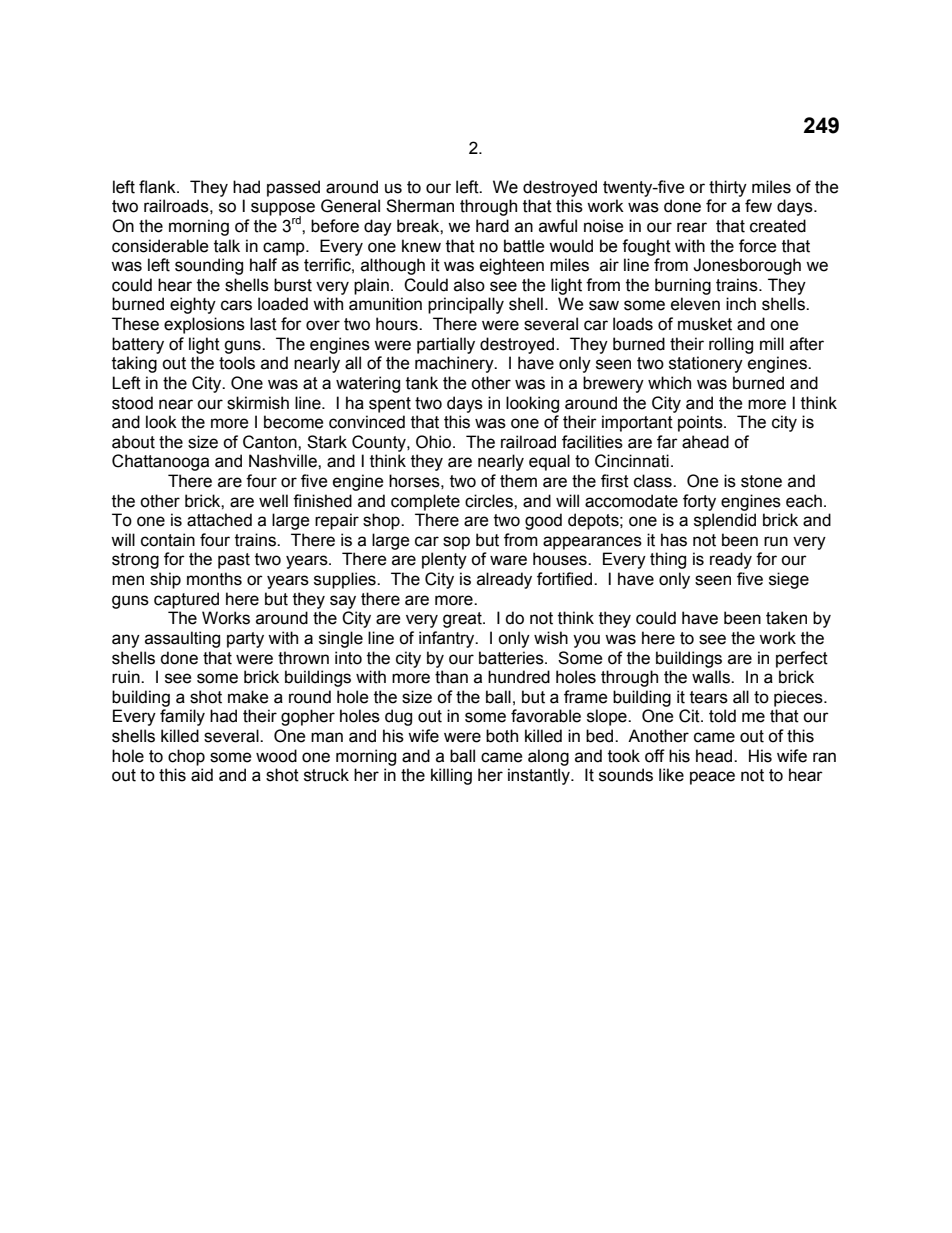 This page has width=952, height=1233. Describe the element at coordinates (422, 383) in the page. I see `tank` at that location.
